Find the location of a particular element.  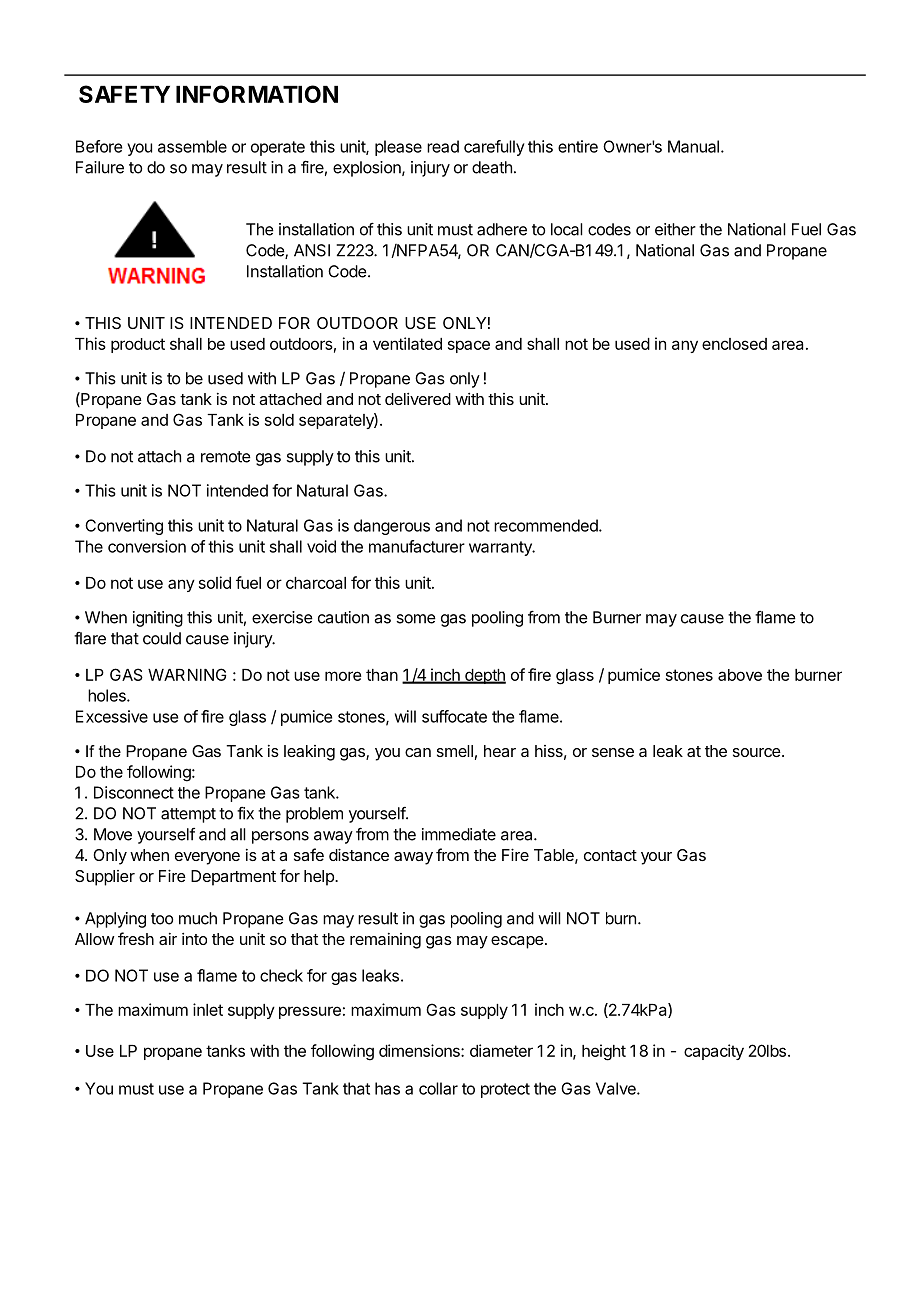

contact is located at coordinates (610, 855).
